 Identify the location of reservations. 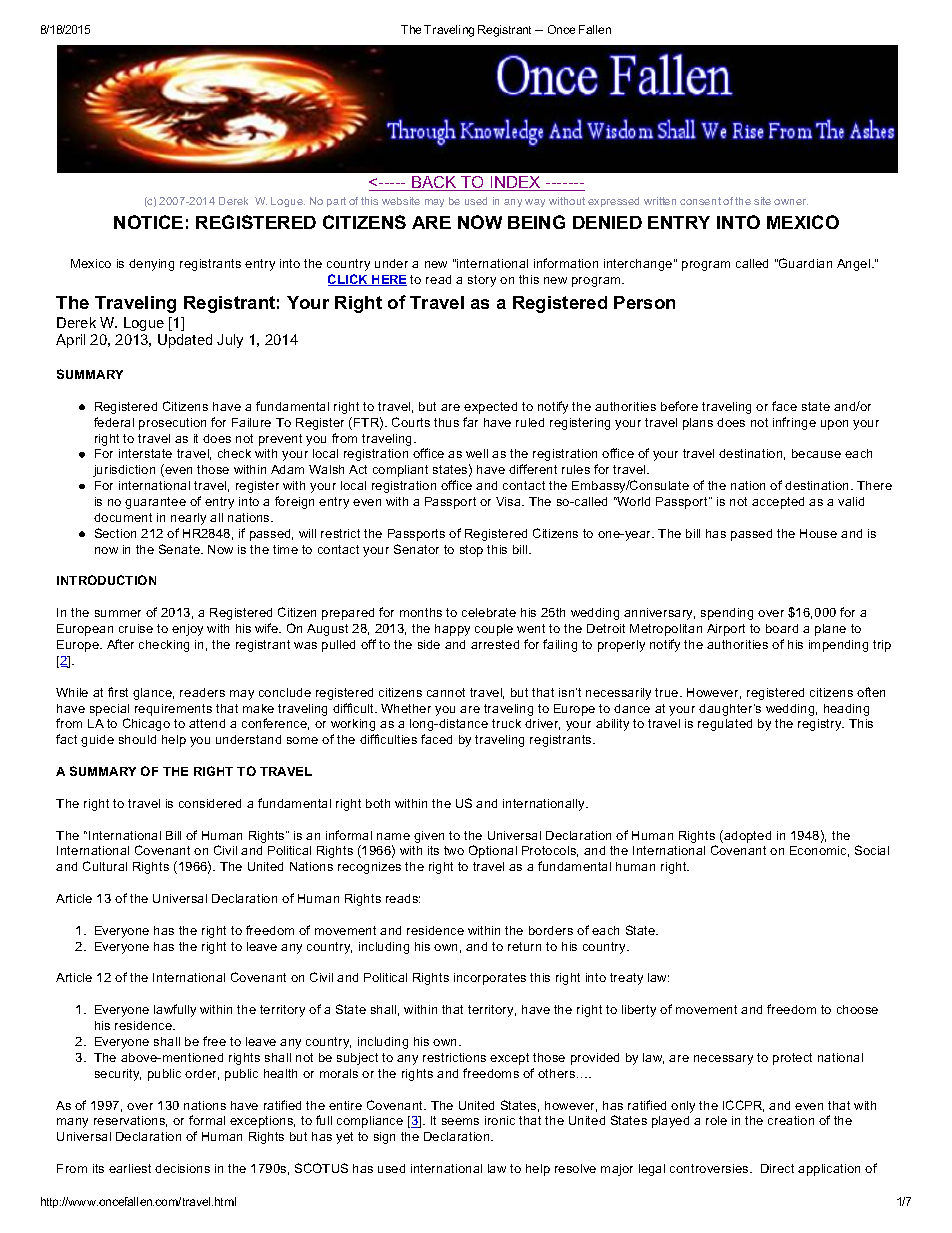
(130, 1121).
